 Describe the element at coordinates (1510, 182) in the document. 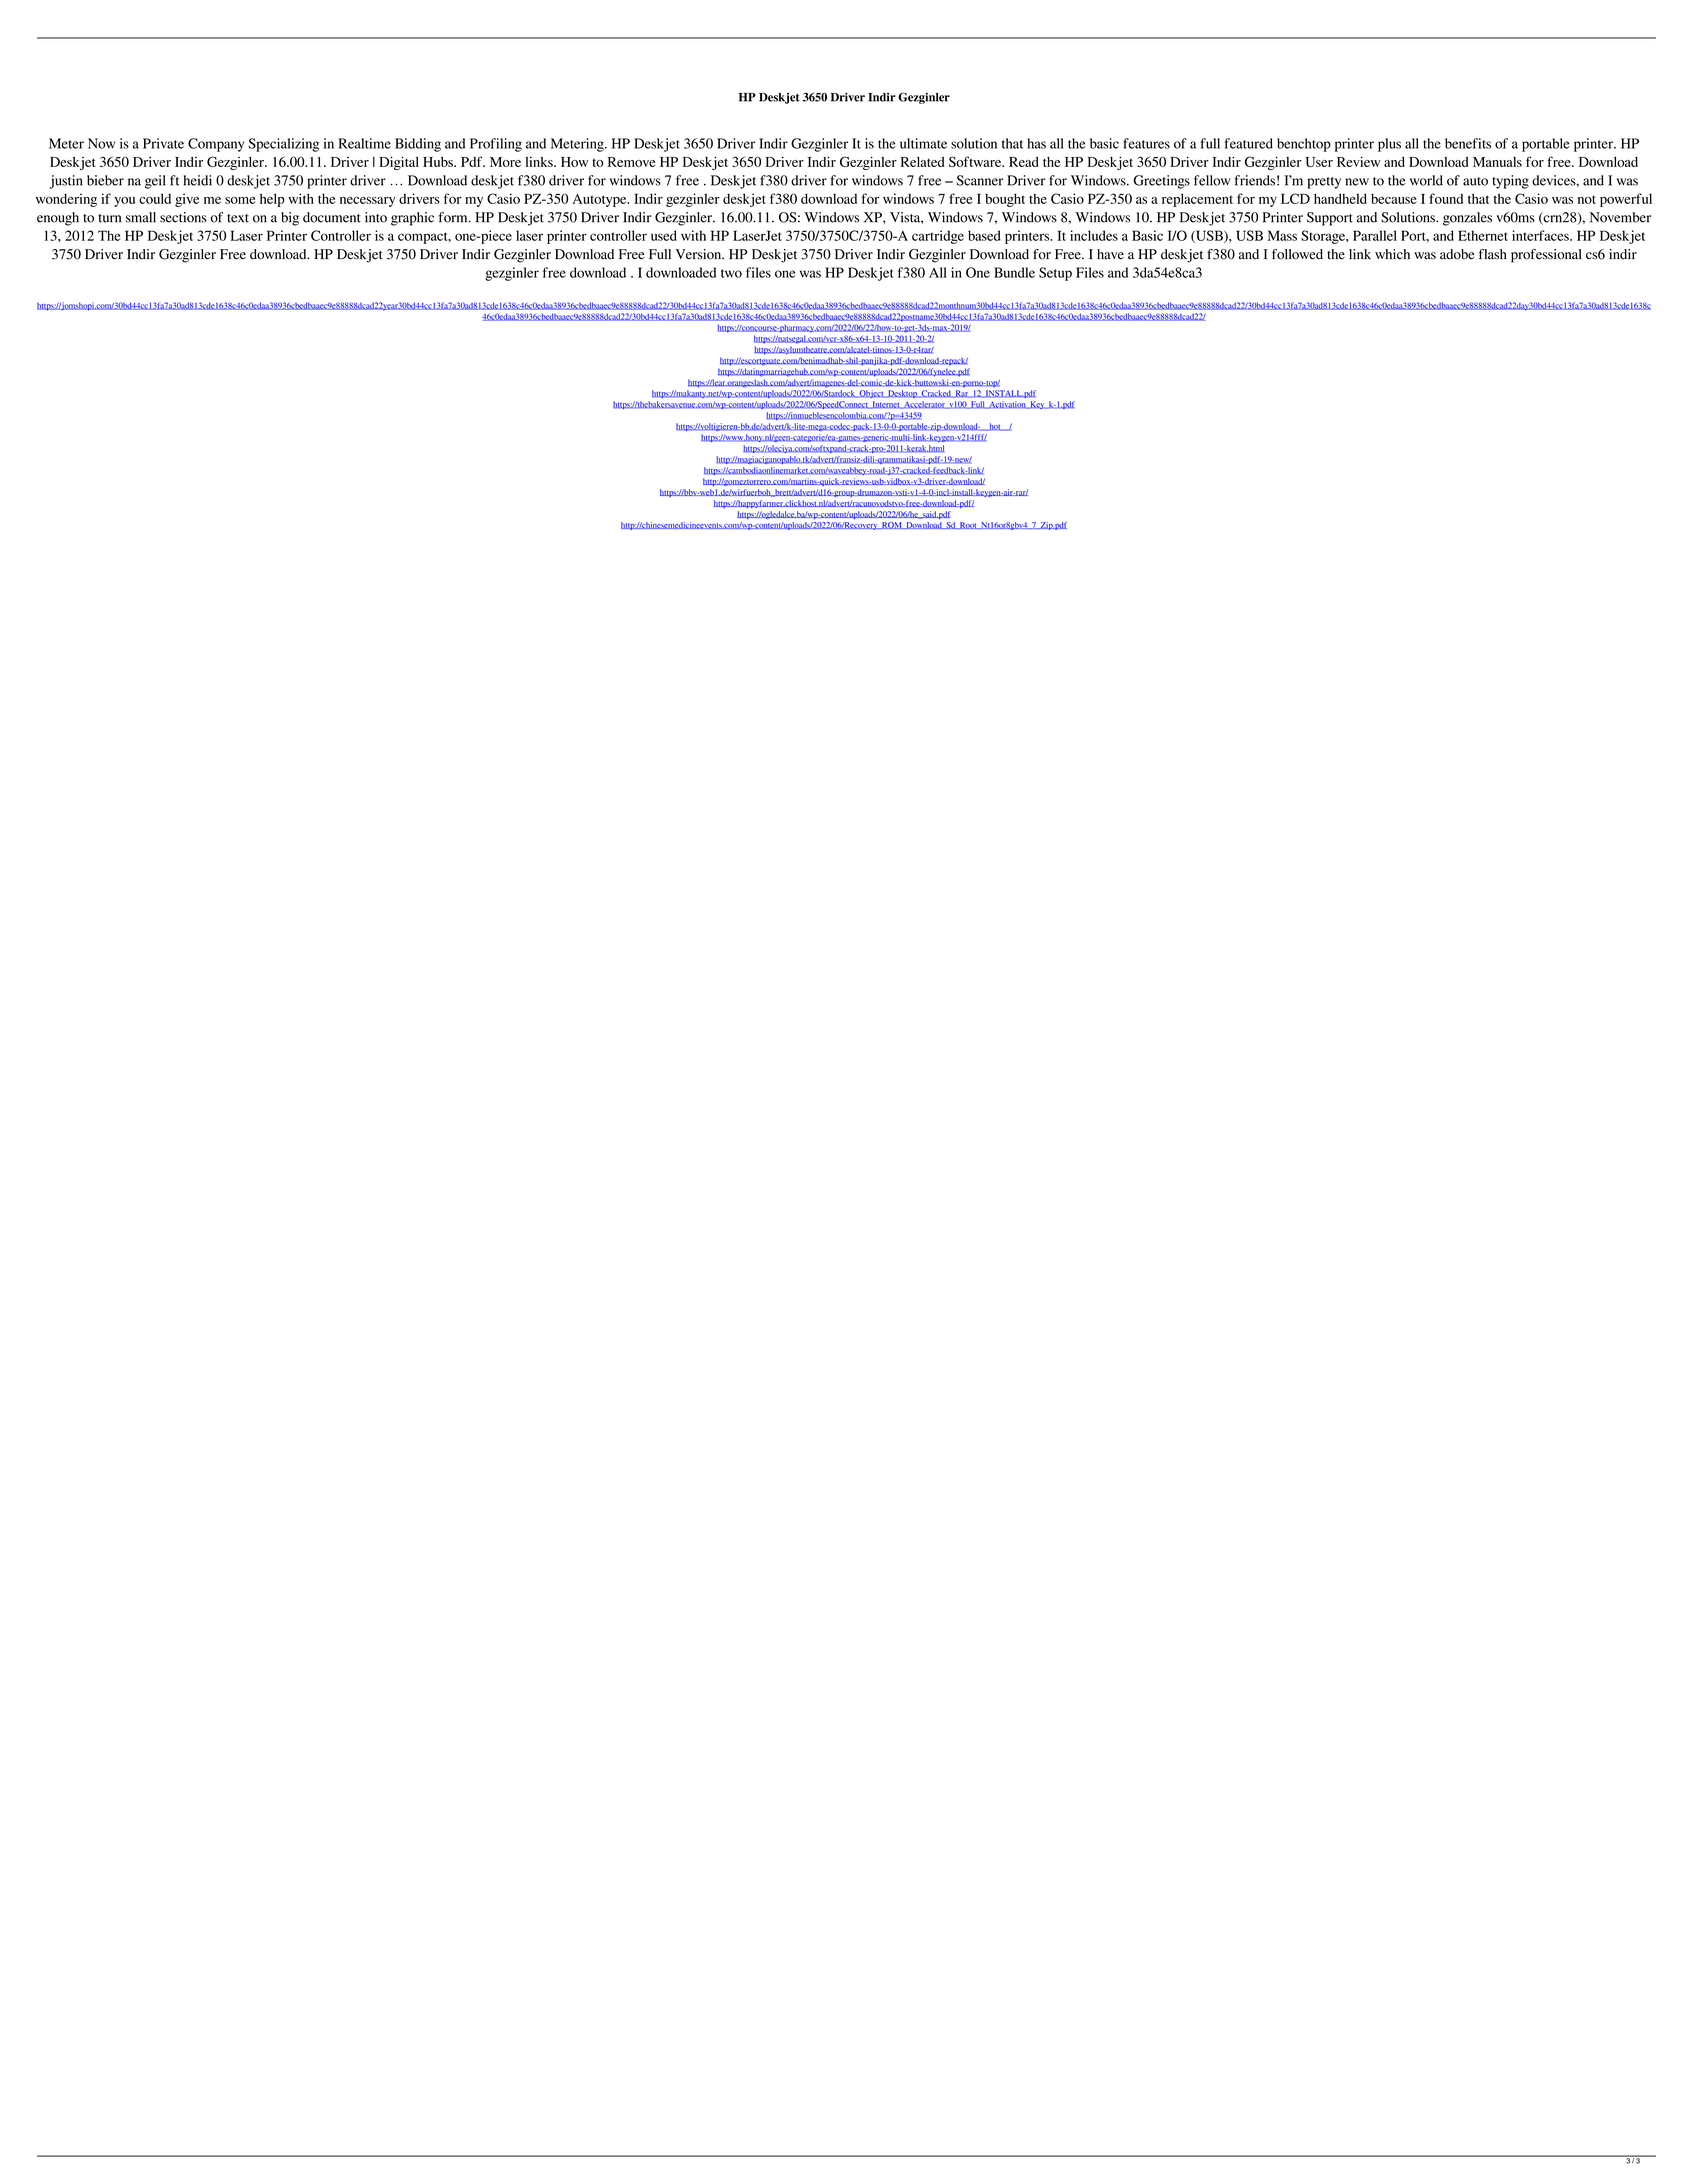

I see `typing` at that location.
